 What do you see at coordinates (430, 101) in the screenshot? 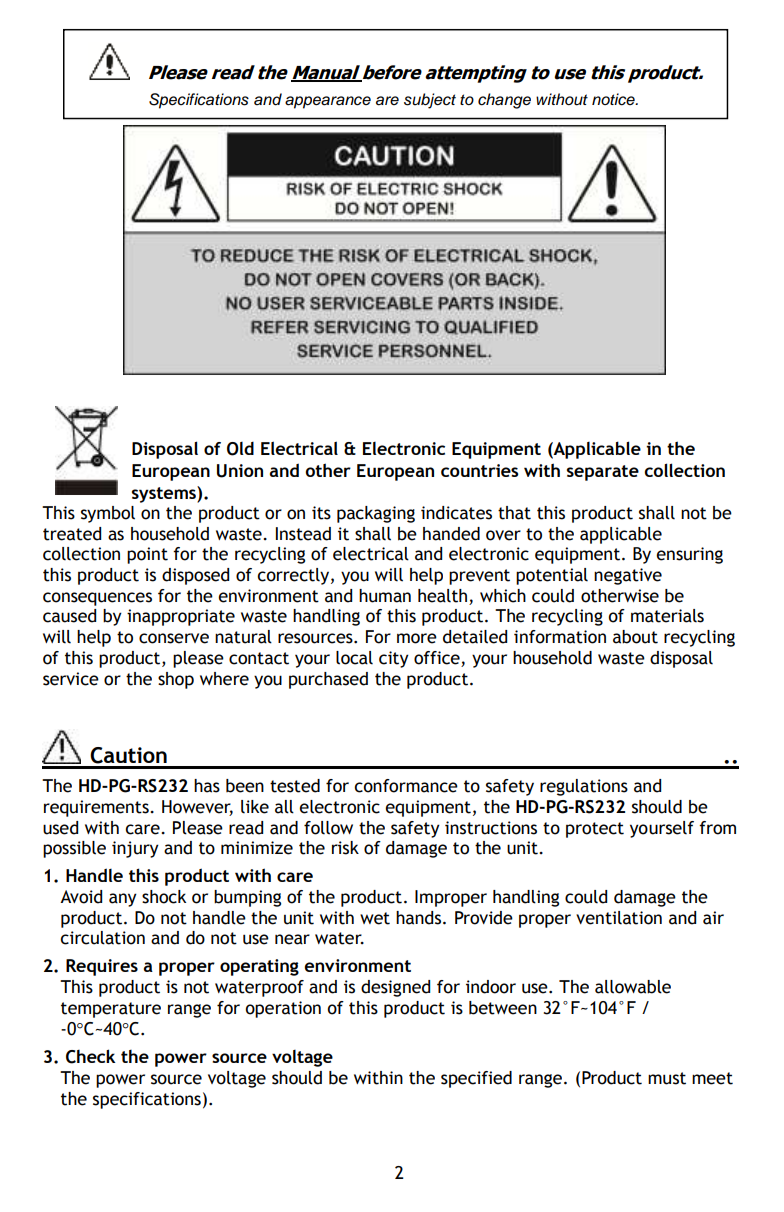
I see `subject` at bounding box center [430, 101].
